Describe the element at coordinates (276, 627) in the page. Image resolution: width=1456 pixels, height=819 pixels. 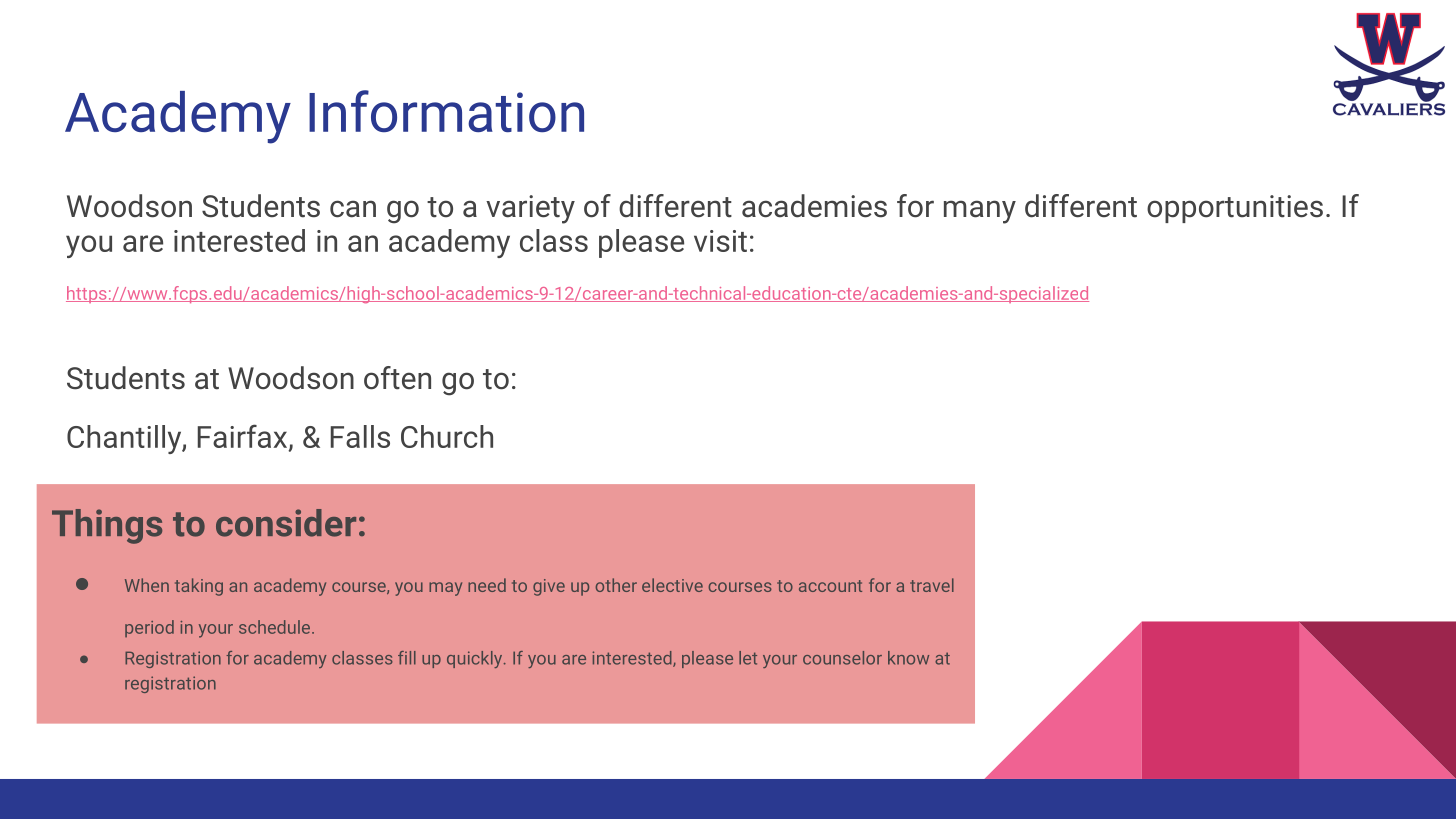
I see `schedule` at that location.
